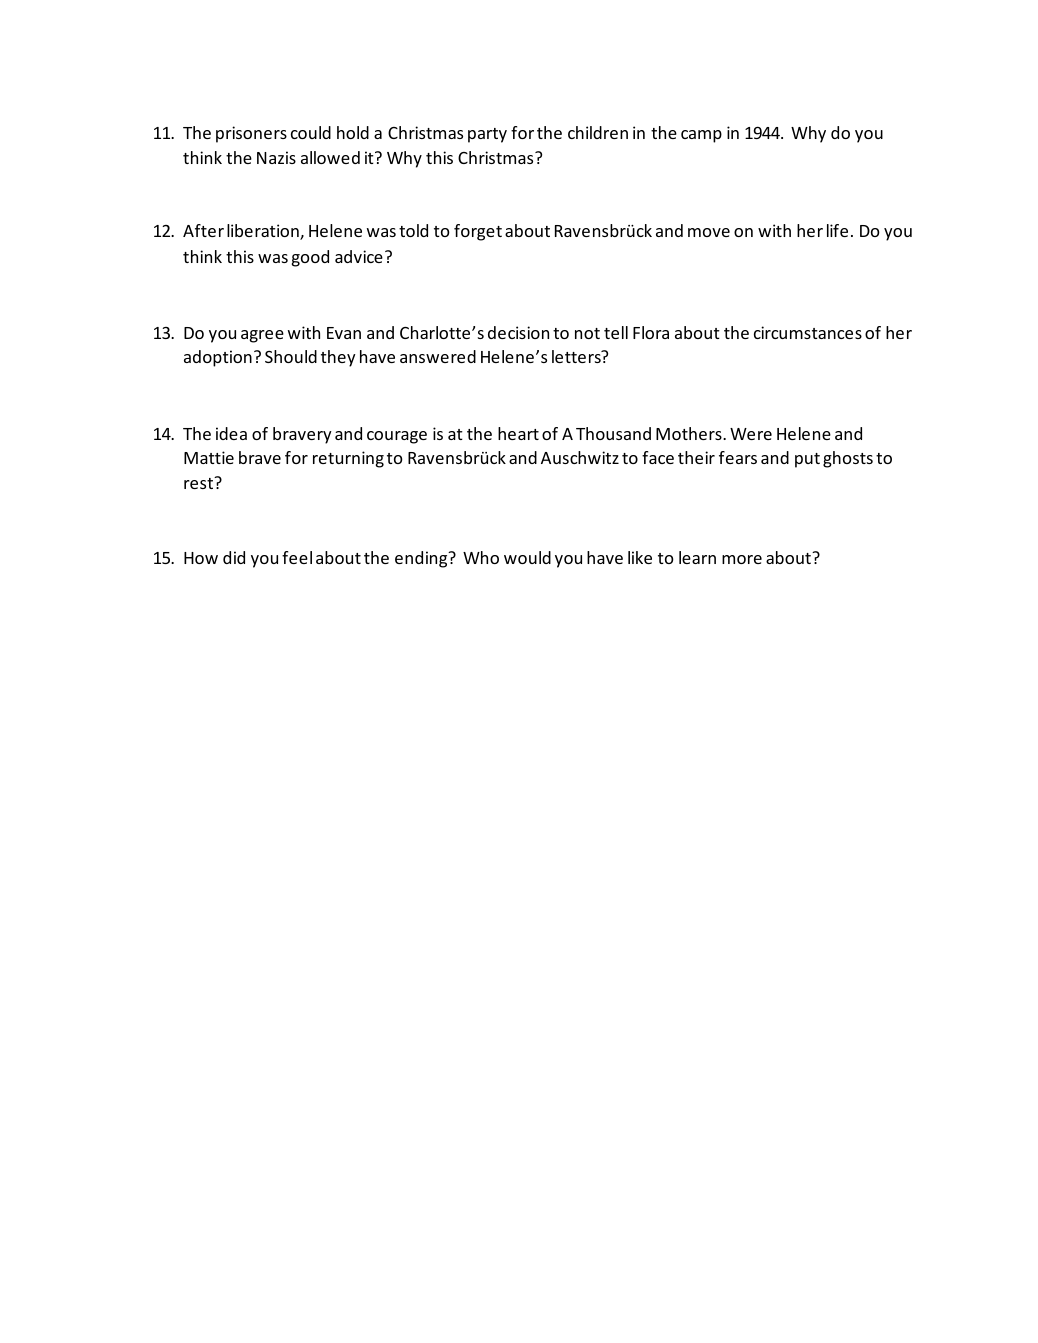 The image size is (1038, 1343). I want to click on camp, so click(701, 136).
